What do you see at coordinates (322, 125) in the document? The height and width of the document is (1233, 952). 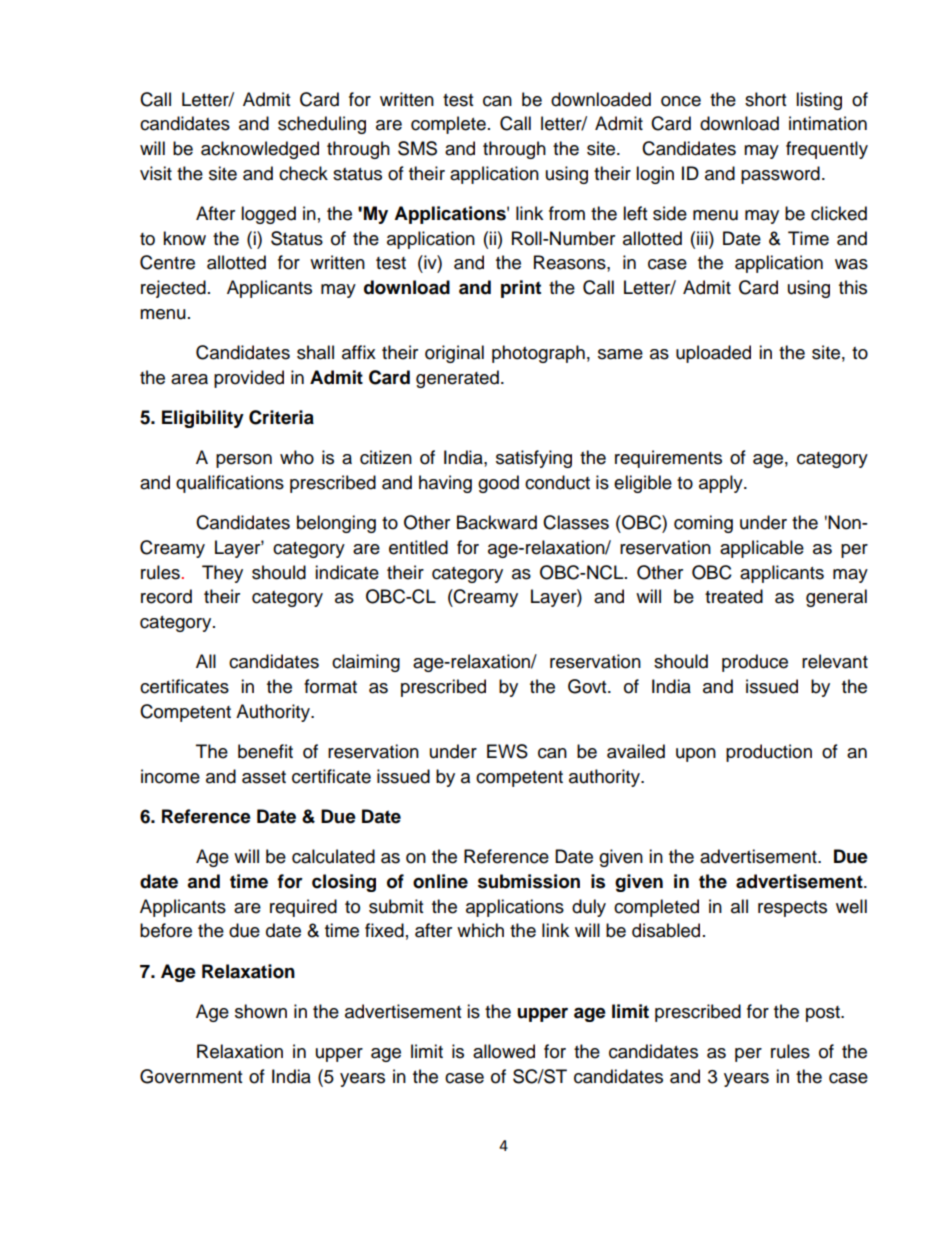 I see `scheduling` at bounding box center [322, 125].
